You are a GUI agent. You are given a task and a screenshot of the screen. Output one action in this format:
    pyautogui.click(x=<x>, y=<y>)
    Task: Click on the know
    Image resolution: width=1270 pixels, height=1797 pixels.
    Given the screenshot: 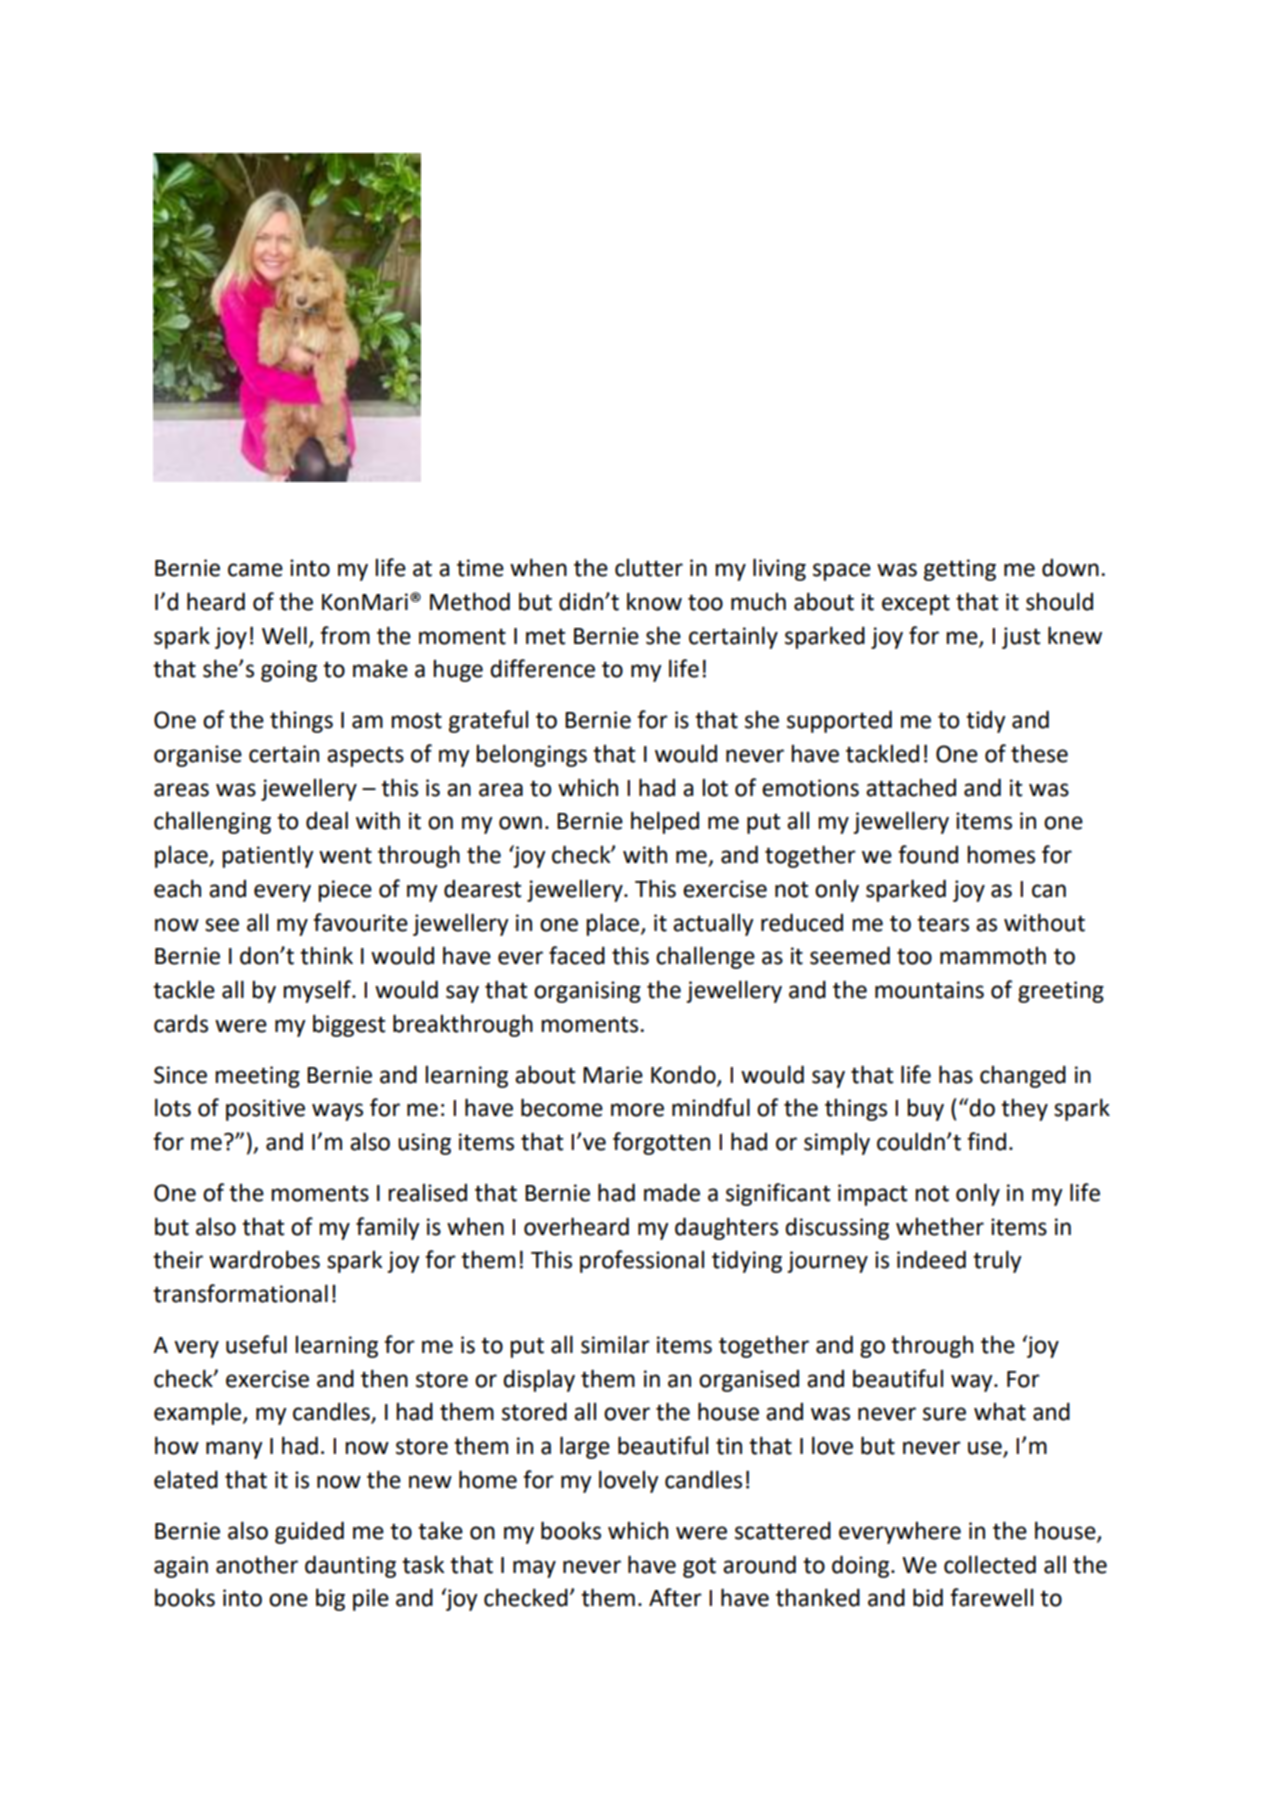 What is the action you would take?
    pyautogui.click(x=654, y=601)
